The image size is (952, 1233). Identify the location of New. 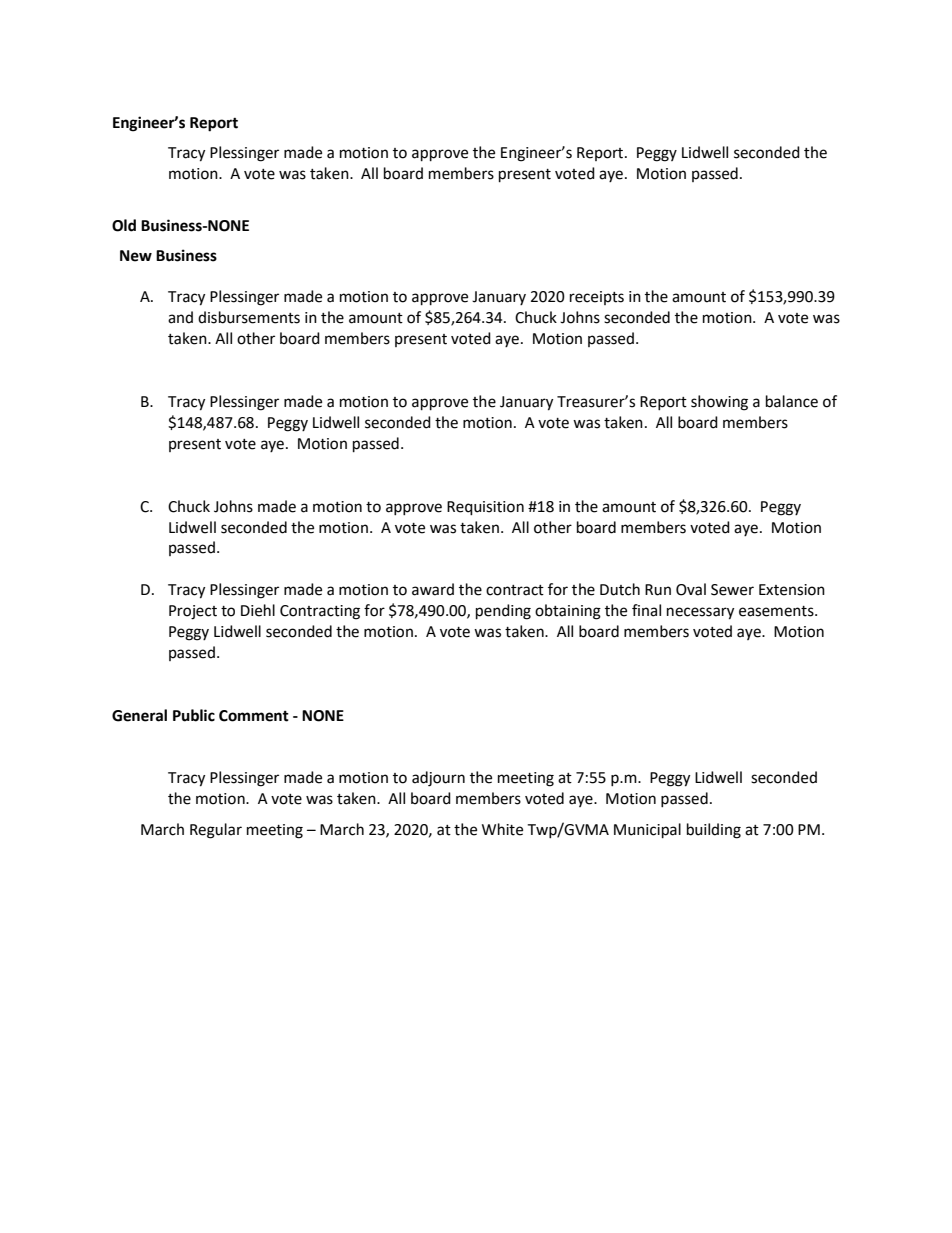
(136, 256).
